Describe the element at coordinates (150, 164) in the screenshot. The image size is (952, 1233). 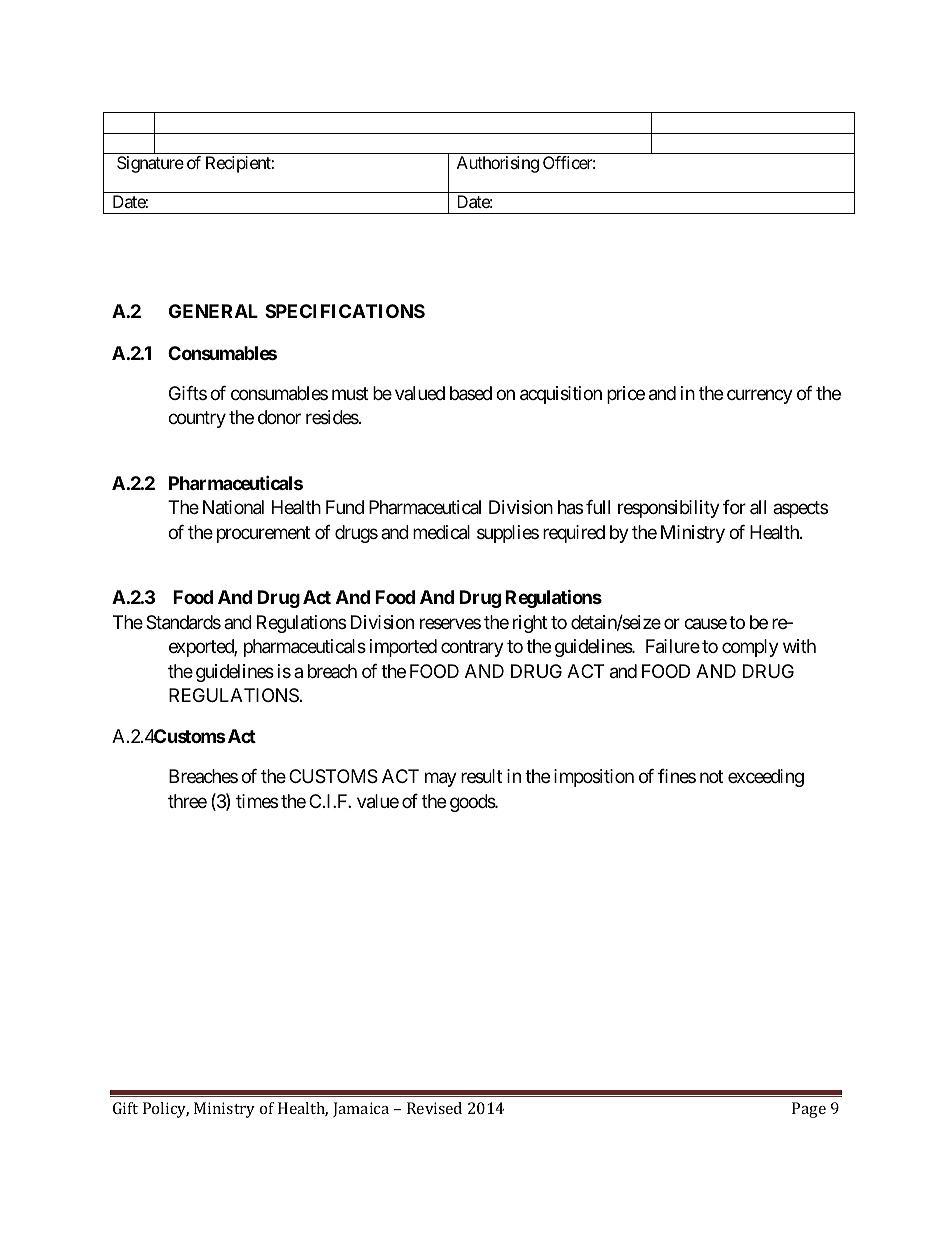
I see `Signature` at that location.
